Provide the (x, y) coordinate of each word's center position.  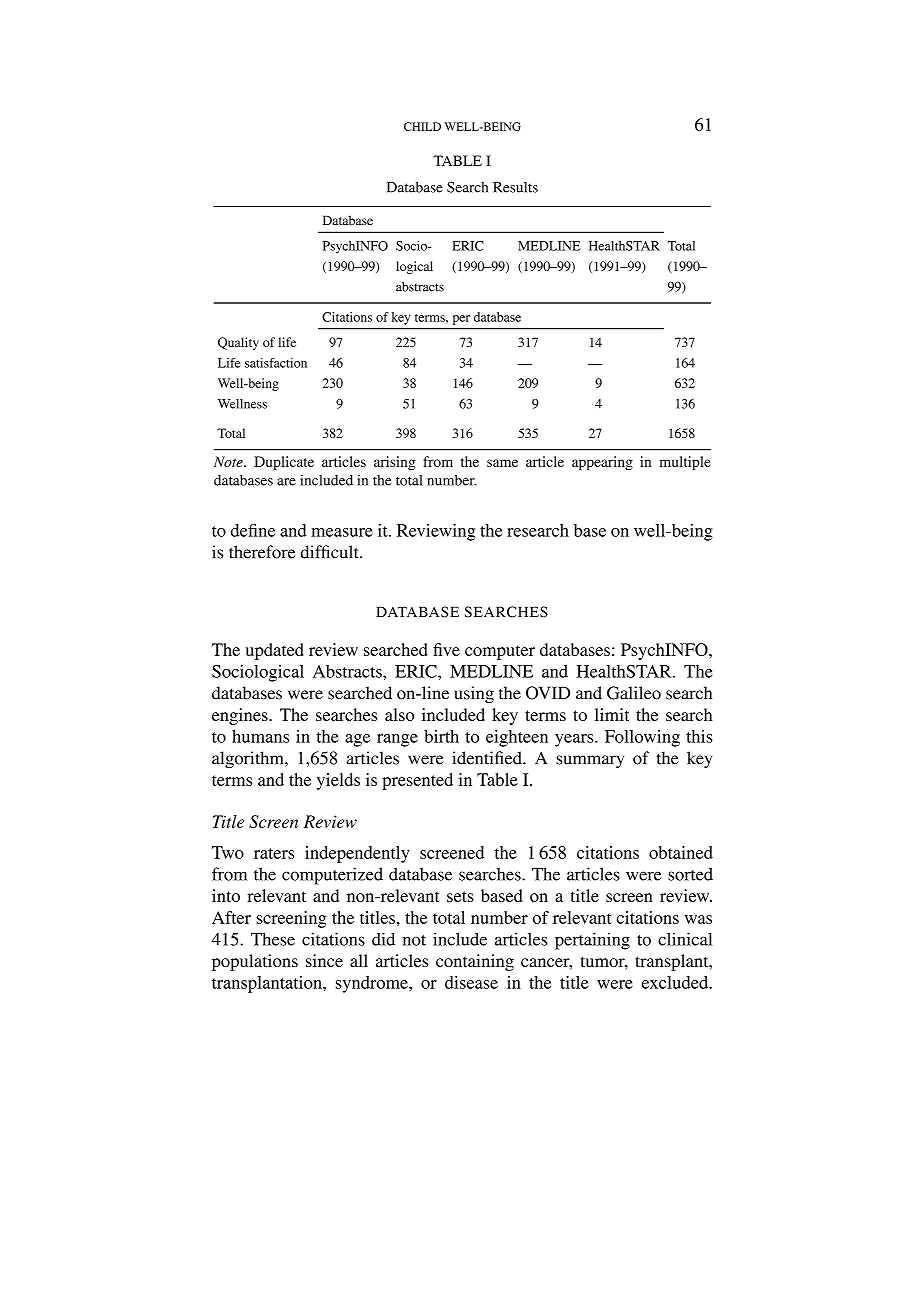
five (446, 649)
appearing (602, 463)
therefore (262, 552)
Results (515, 187)
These (273, 939)
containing (475, 962)
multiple (685, 463)
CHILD (422, 126)
